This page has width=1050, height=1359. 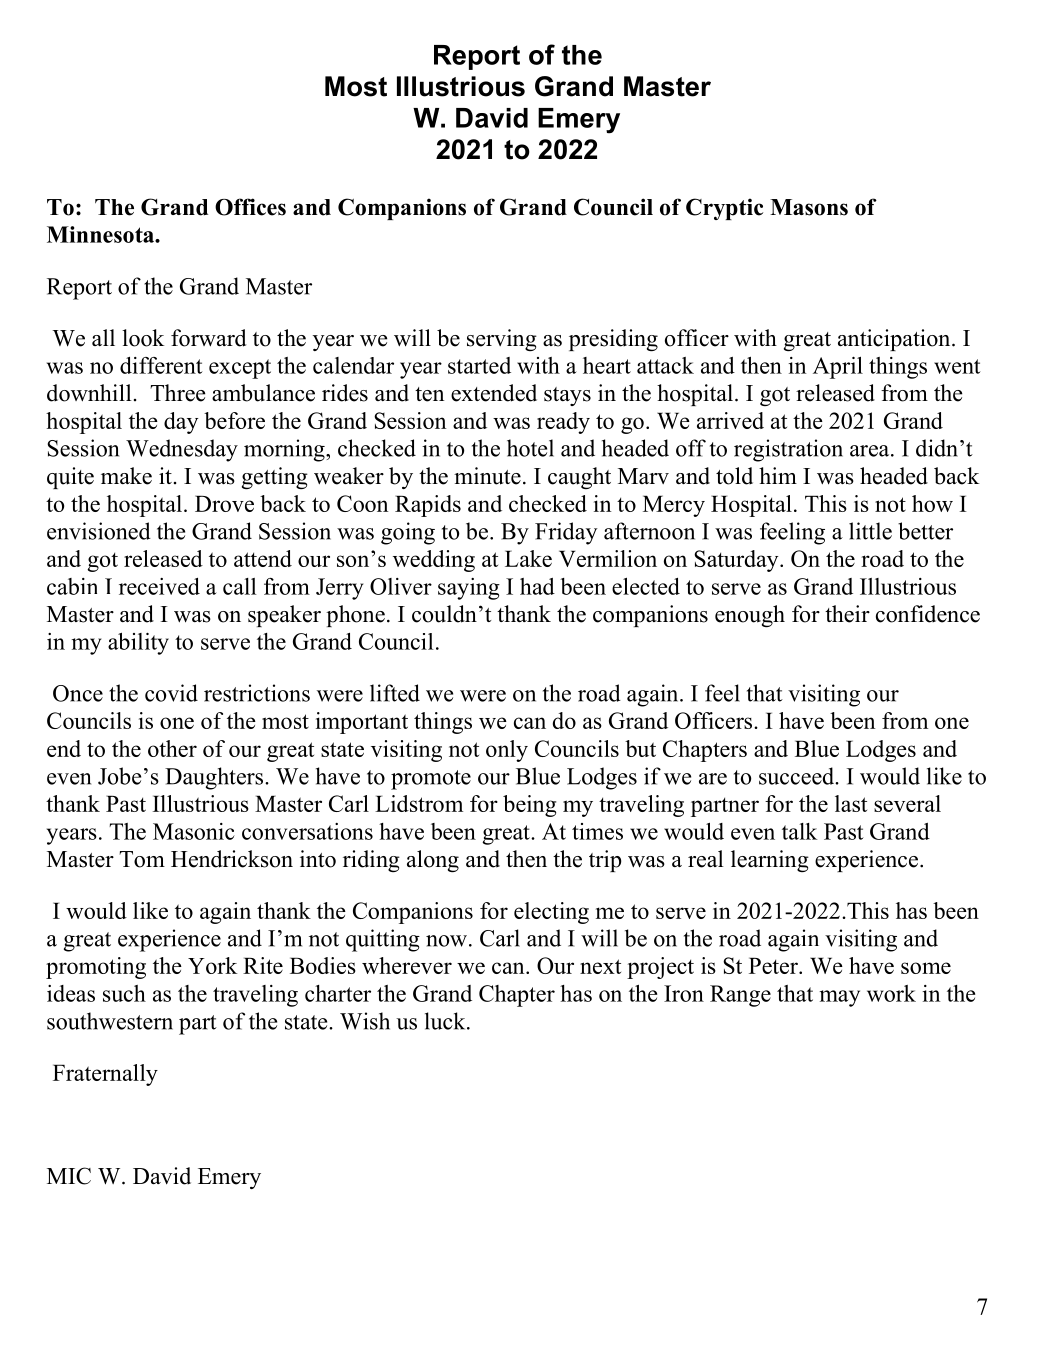 What do you see at coordinates (502, 340) in the page?
I see `serving` at bounding box center [502, 340].
